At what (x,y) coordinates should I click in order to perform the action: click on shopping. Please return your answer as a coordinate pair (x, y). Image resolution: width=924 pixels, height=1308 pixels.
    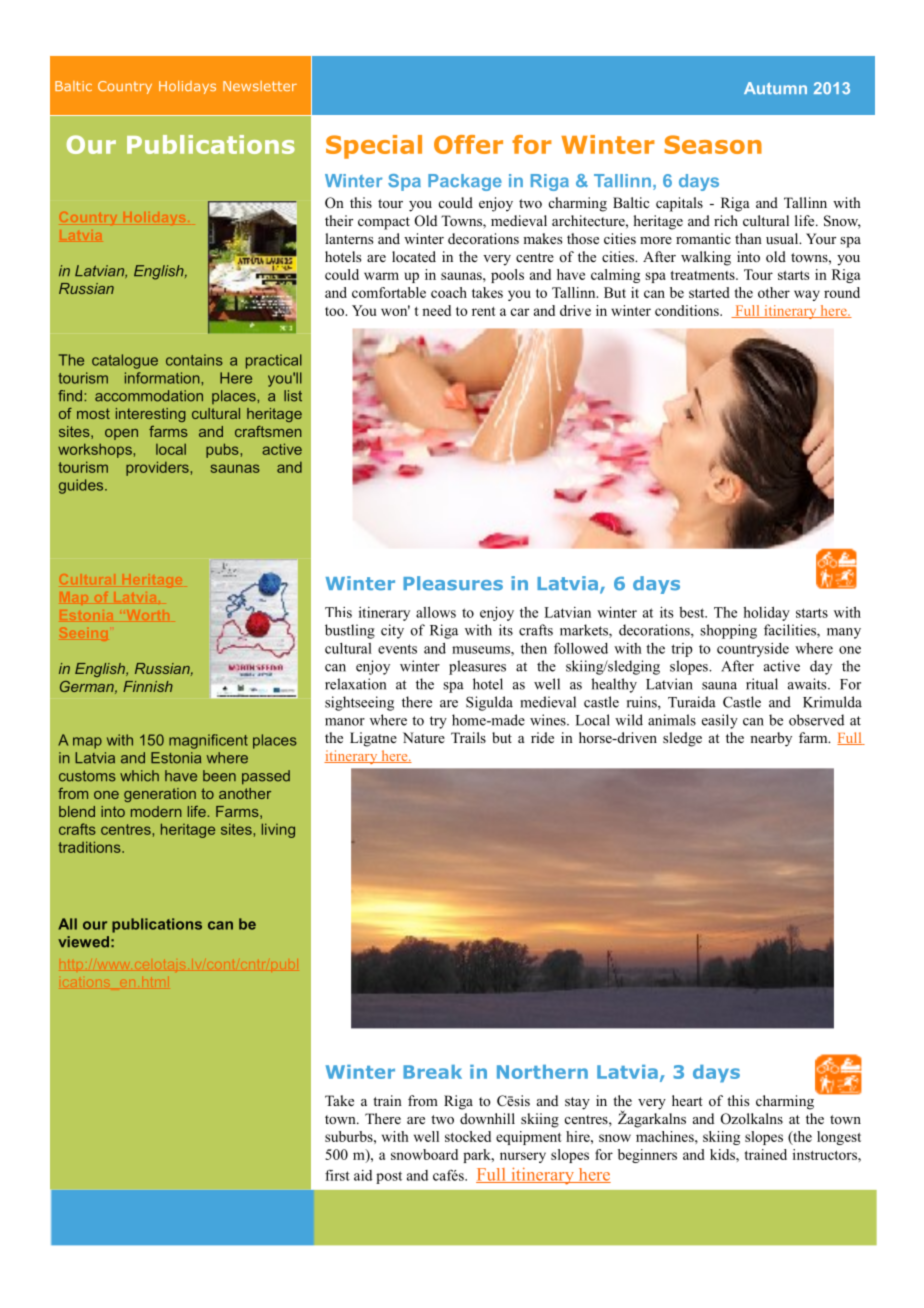
    Looking at the image, I should click on (728, 631).
